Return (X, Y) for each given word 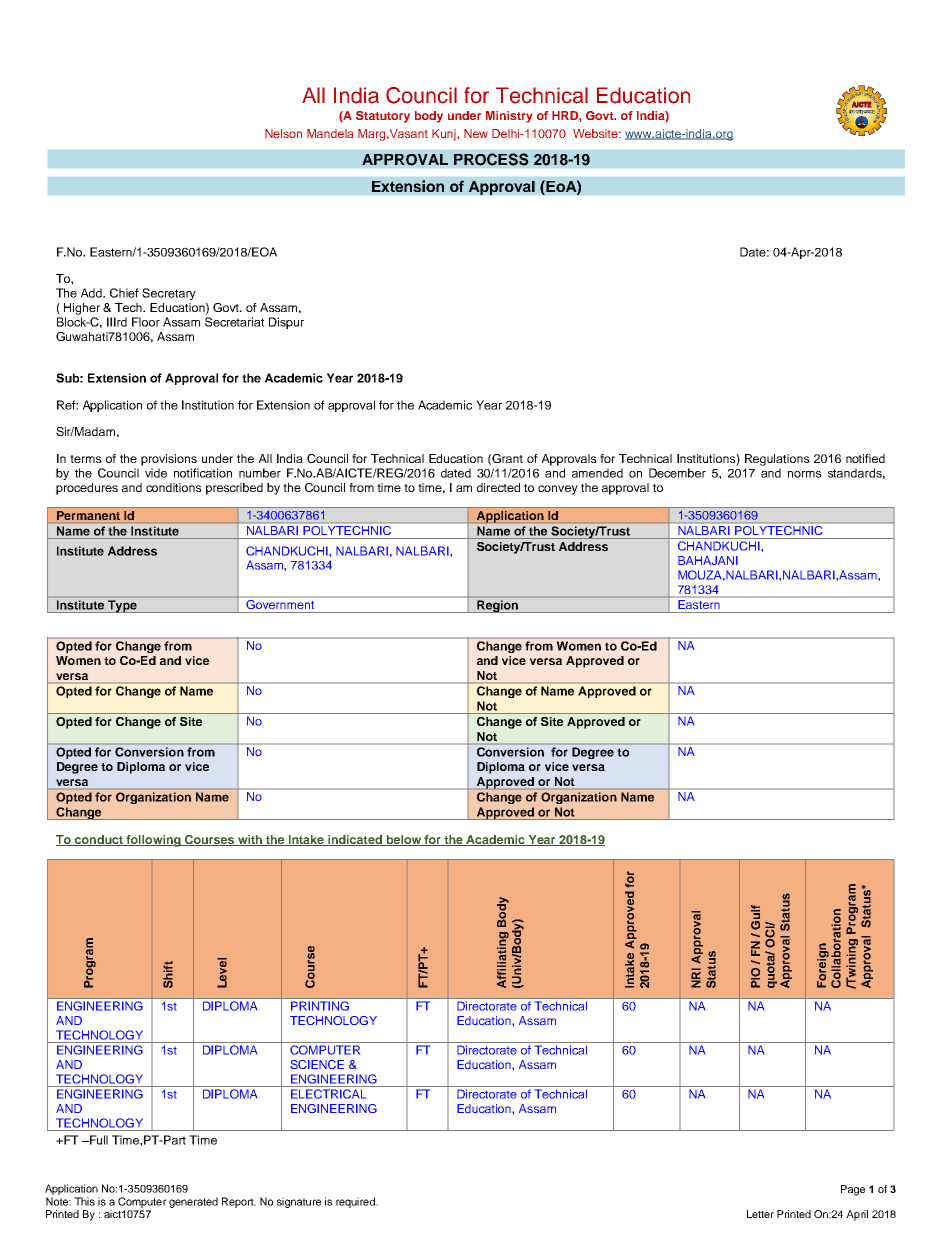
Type (122, 606)
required (356, 1202)
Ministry (509, 117)
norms (805, 474)
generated (193, 1202)
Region (497, 606)
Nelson (283, 133)
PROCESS (491, 159)
